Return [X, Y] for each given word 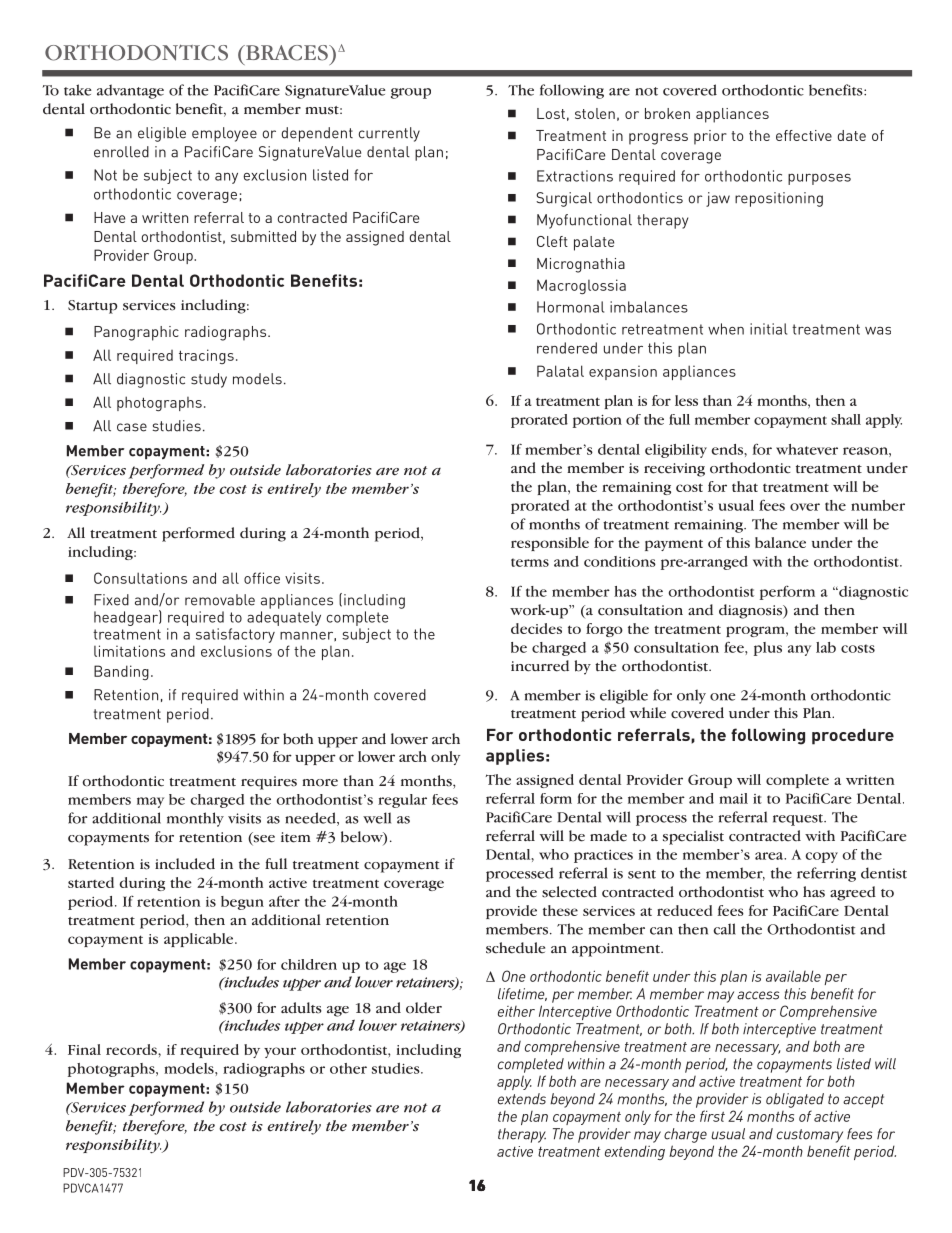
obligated [795, 1100]
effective [804, 135]
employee [224, 134]
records [132, 1049]
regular [402, 801]
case [132, 427]
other [348, 1068]
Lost [551, 113]
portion [597, 421]
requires [269, 783]
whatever [807, 449]
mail [733, 798]
